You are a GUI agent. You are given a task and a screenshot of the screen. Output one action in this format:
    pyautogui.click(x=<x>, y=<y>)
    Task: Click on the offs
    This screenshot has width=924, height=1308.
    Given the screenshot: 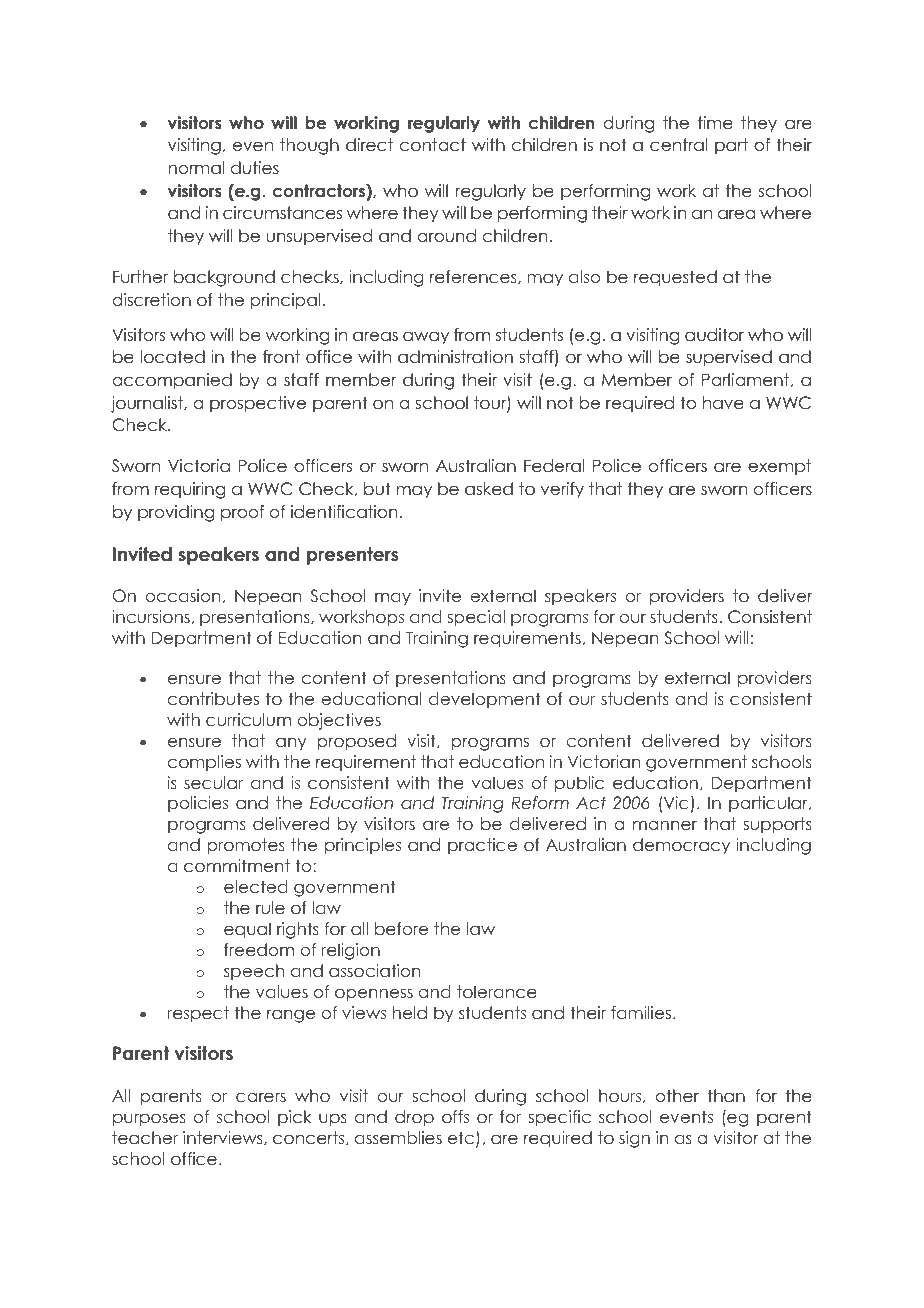 What is the action you would take?
    pyautogui.click(x=455, y=1116)
